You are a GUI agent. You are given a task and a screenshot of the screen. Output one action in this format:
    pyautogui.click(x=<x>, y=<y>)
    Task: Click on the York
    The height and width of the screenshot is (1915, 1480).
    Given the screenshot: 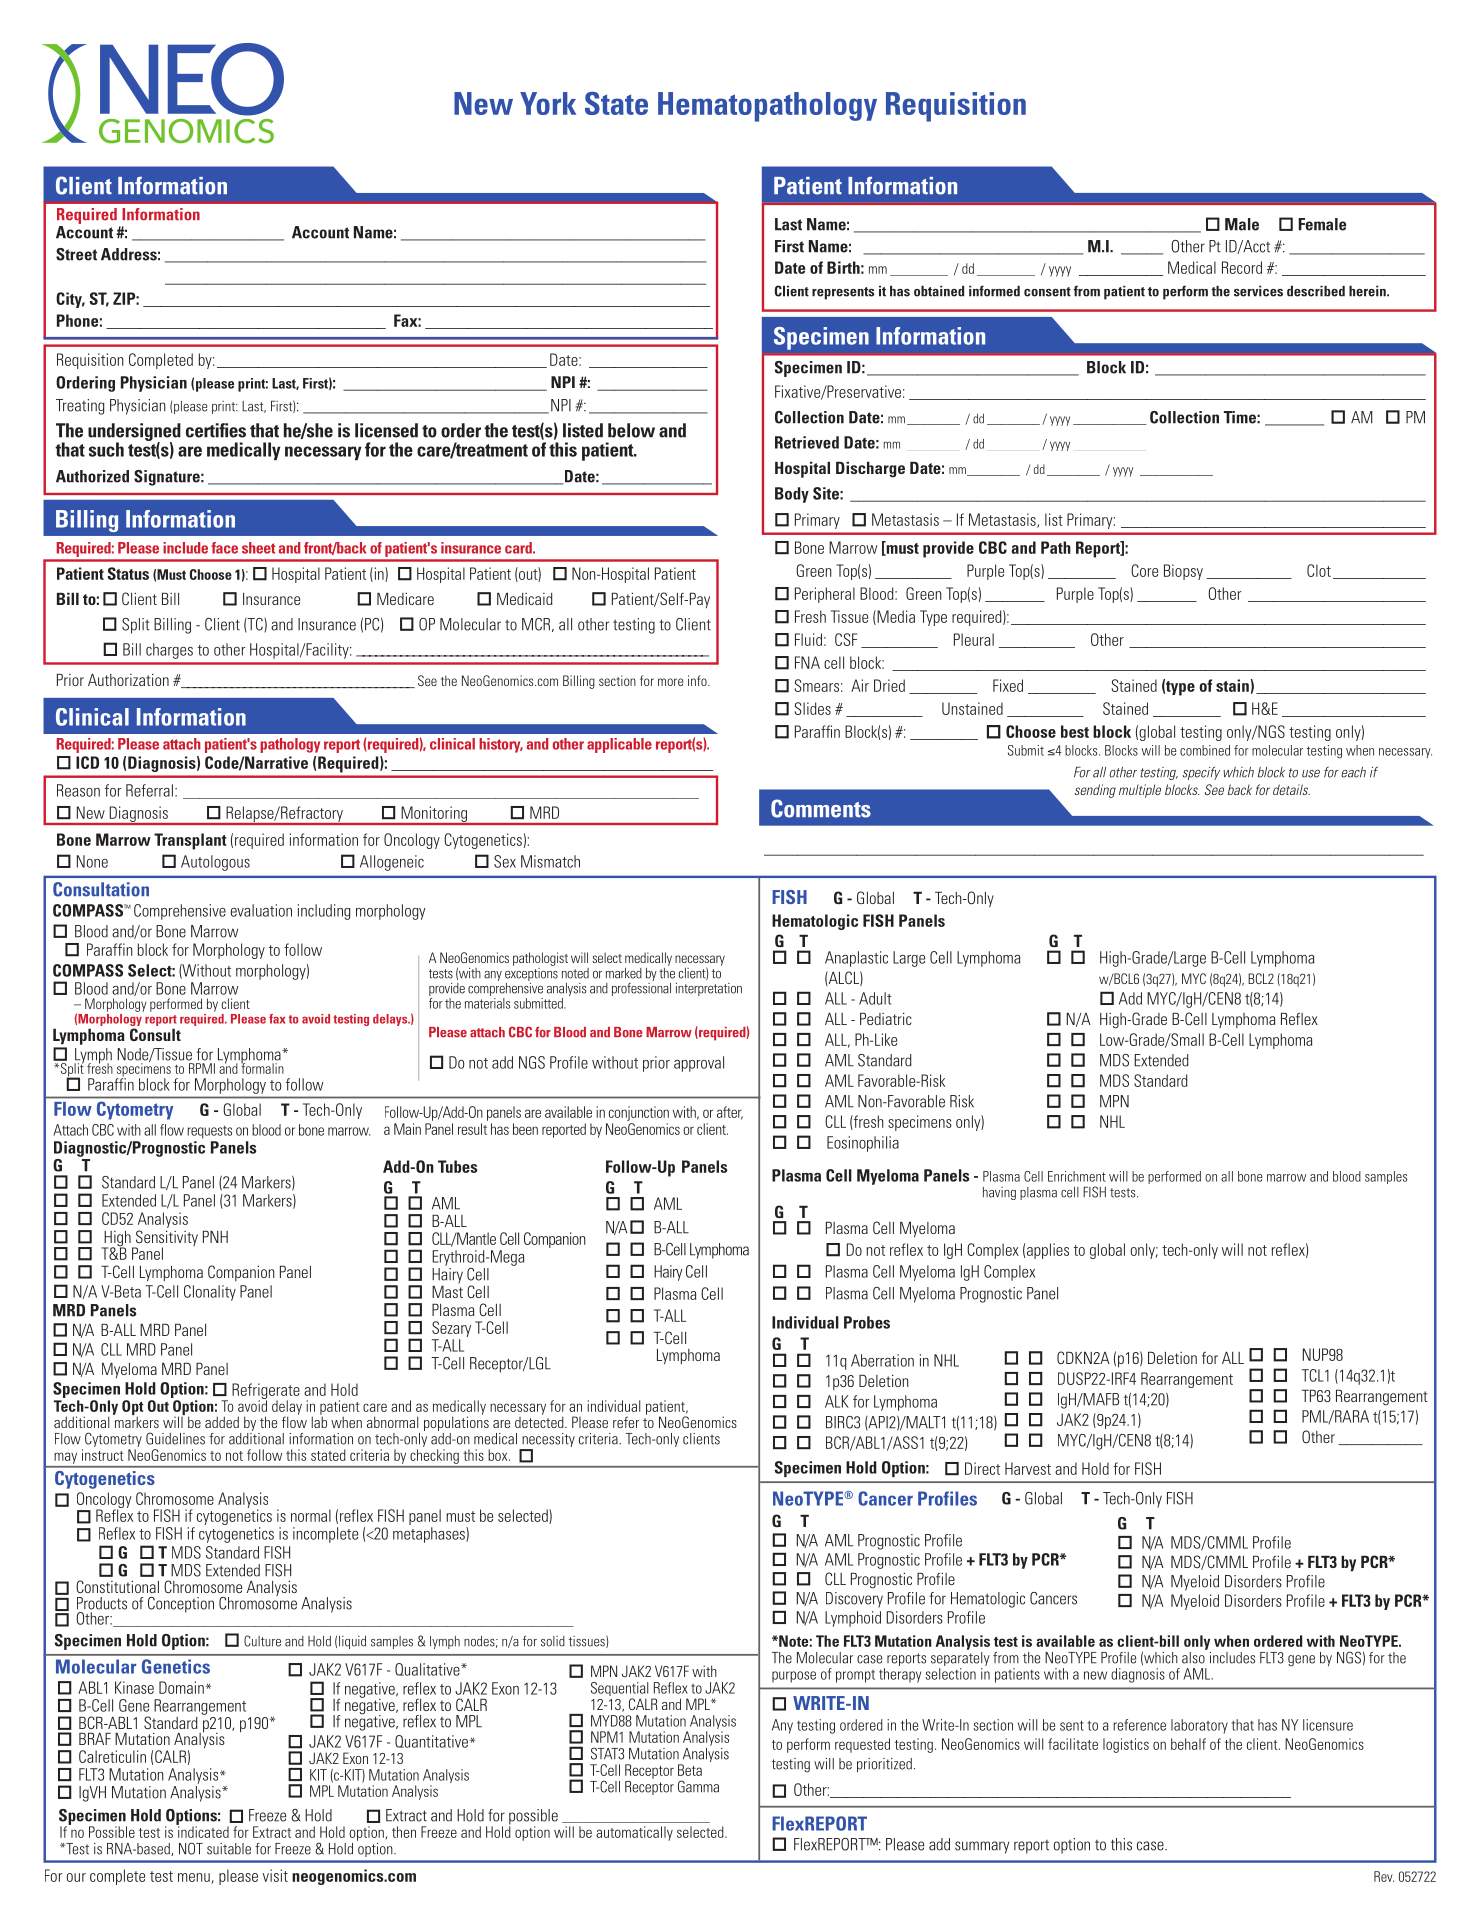 What is the action you would take?
    pyautogui.click(x=548, y=103)
